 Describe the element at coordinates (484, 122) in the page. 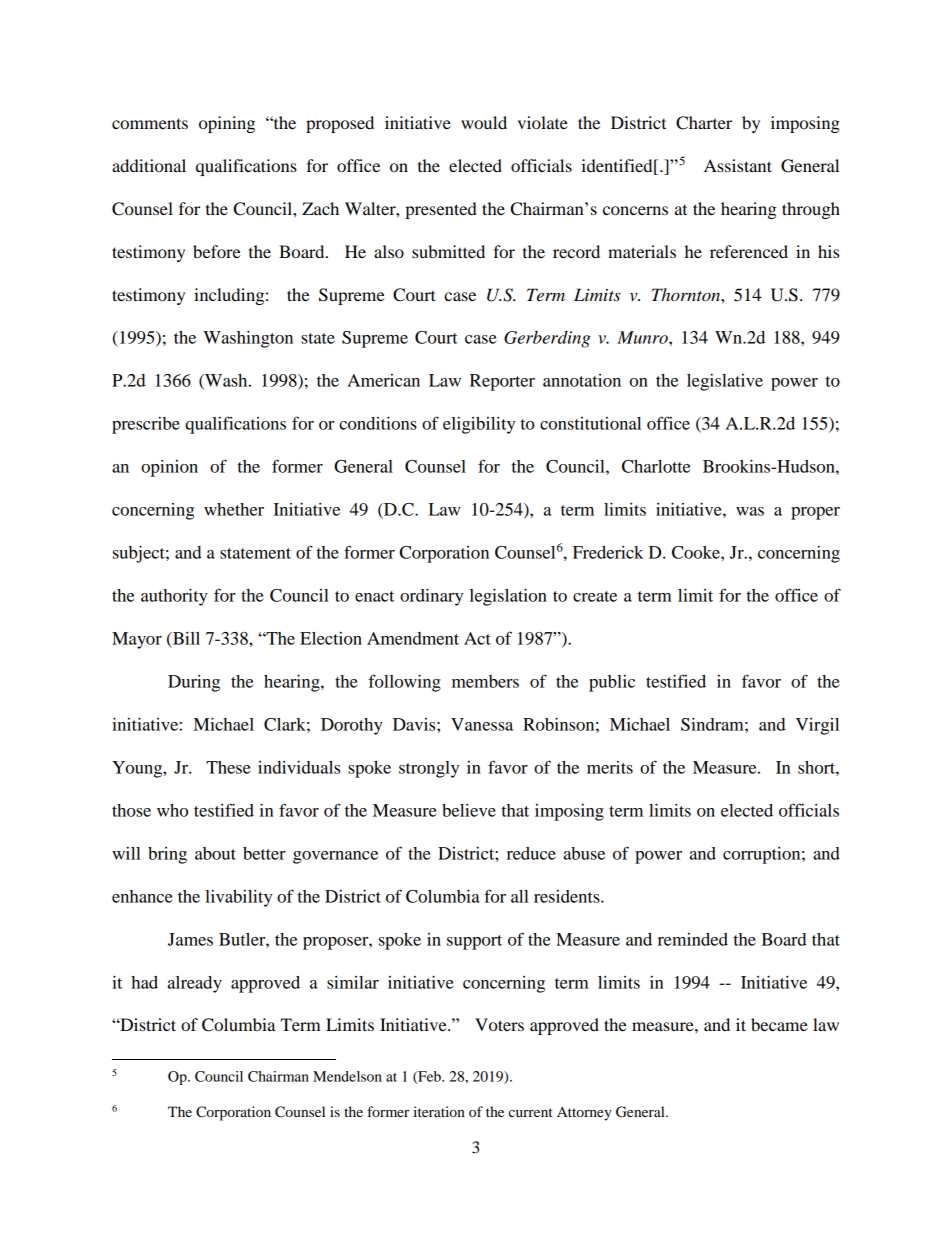

I see `would` at that location.
